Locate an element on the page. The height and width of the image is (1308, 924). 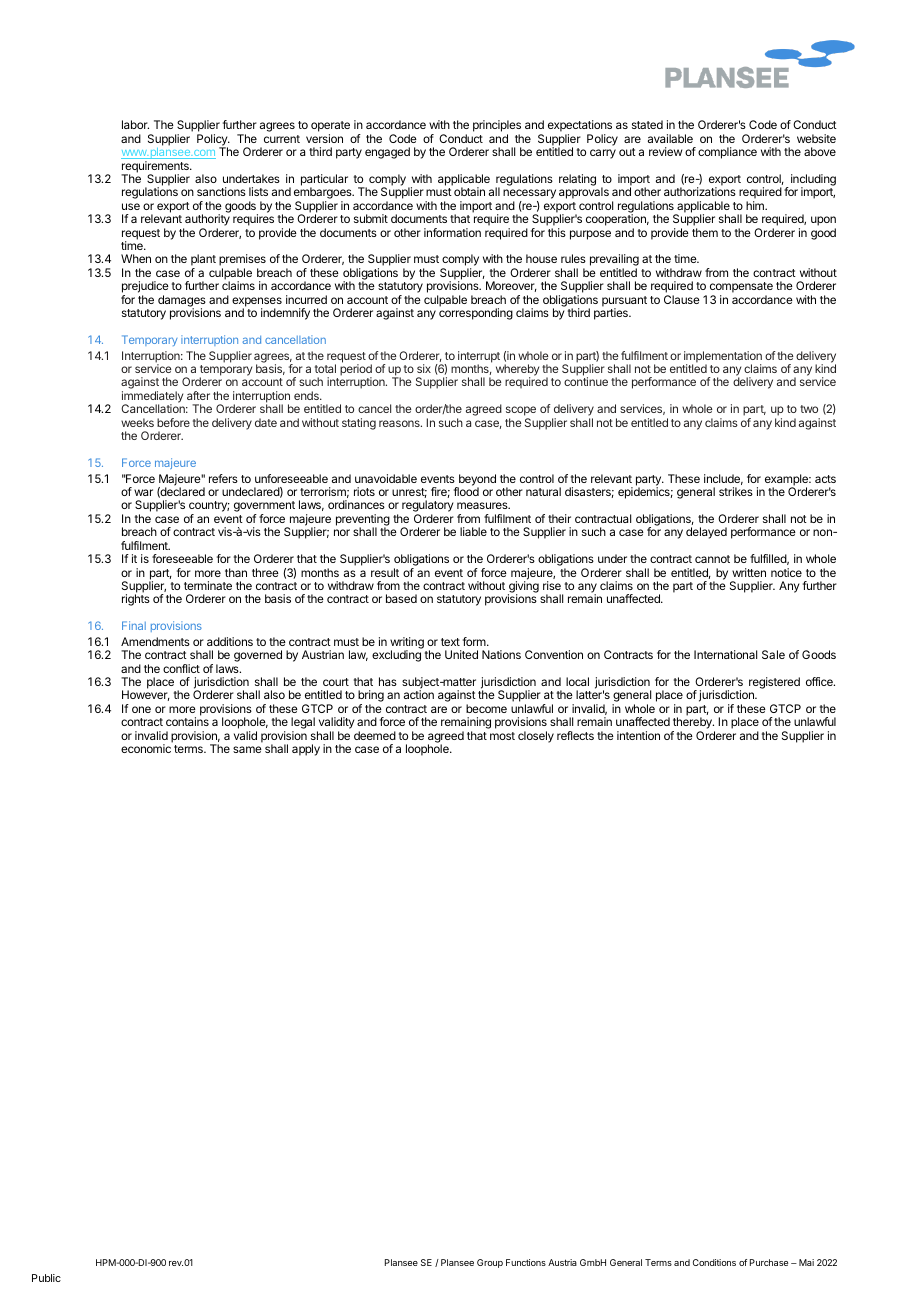
engaged is located at coordinates (387, 153).
